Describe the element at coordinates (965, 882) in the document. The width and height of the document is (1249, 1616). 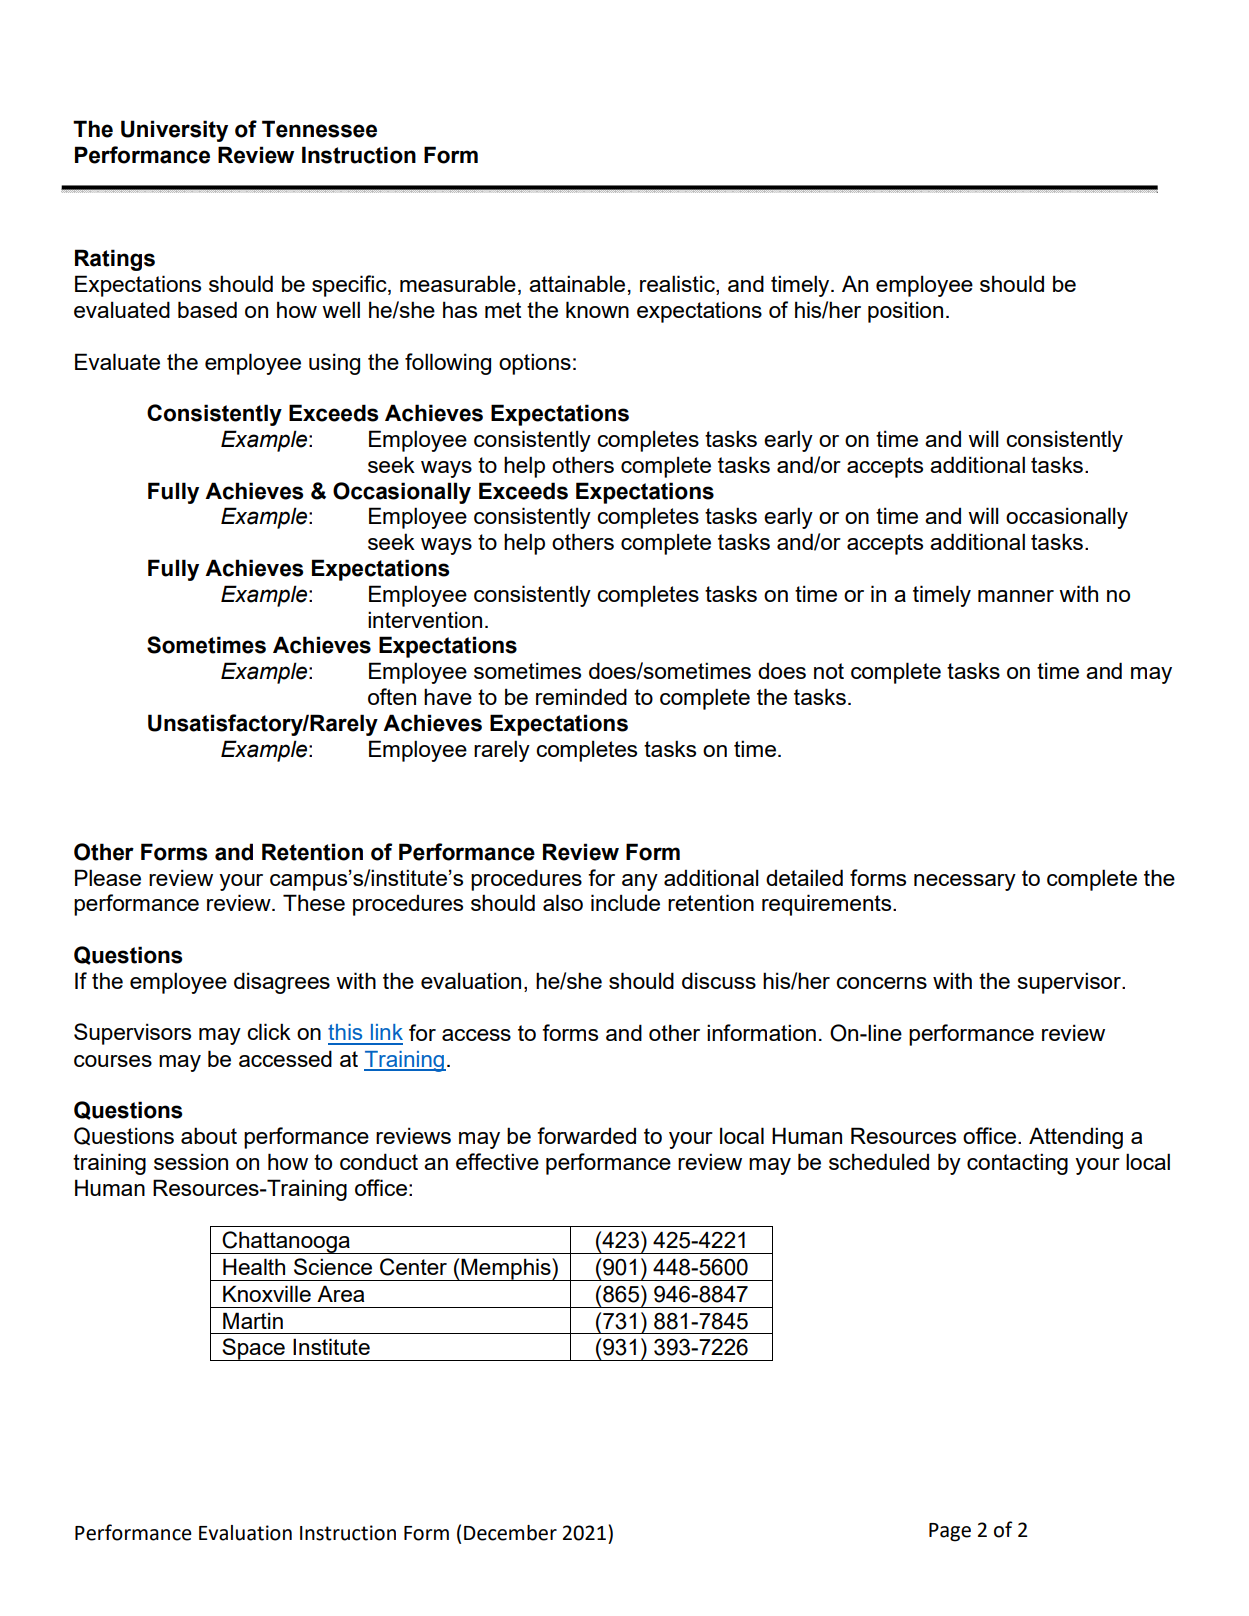
I see `necessary` at that location.
